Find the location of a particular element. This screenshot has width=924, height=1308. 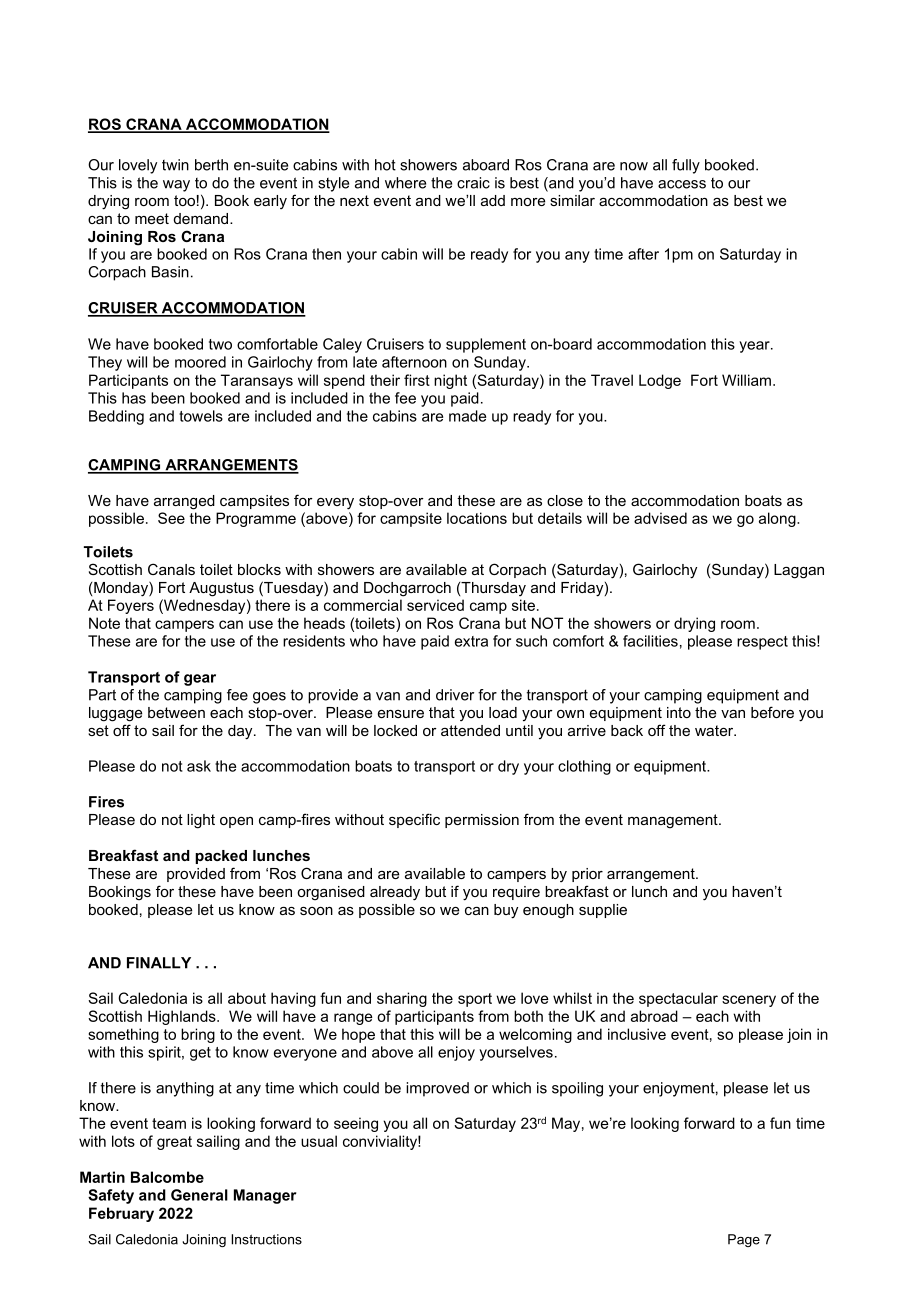

driver is located at coordinates (455, 695).
